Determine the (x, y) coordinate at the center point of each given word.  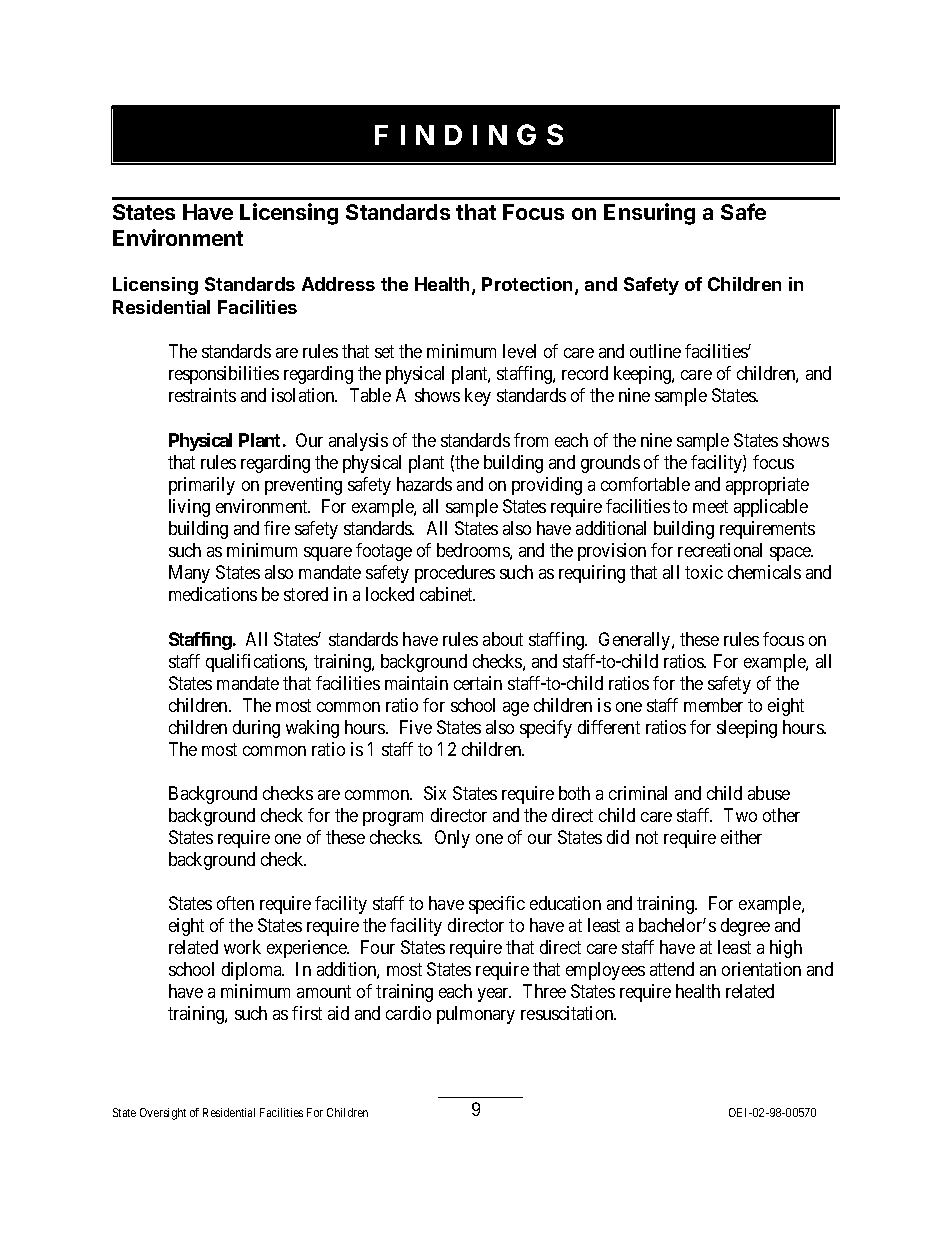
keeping (643, 375)
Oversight (163, 1114)
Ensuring (649, 214)
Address (338, 284)
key (478, 397)
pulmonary (476, 1015)
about (503, 639)
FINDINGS (469, 134)
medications (213, 594)
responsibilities (224, 375)
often (235, 903)
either (741, 837)
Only (452, 839)
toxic (704, 572)
